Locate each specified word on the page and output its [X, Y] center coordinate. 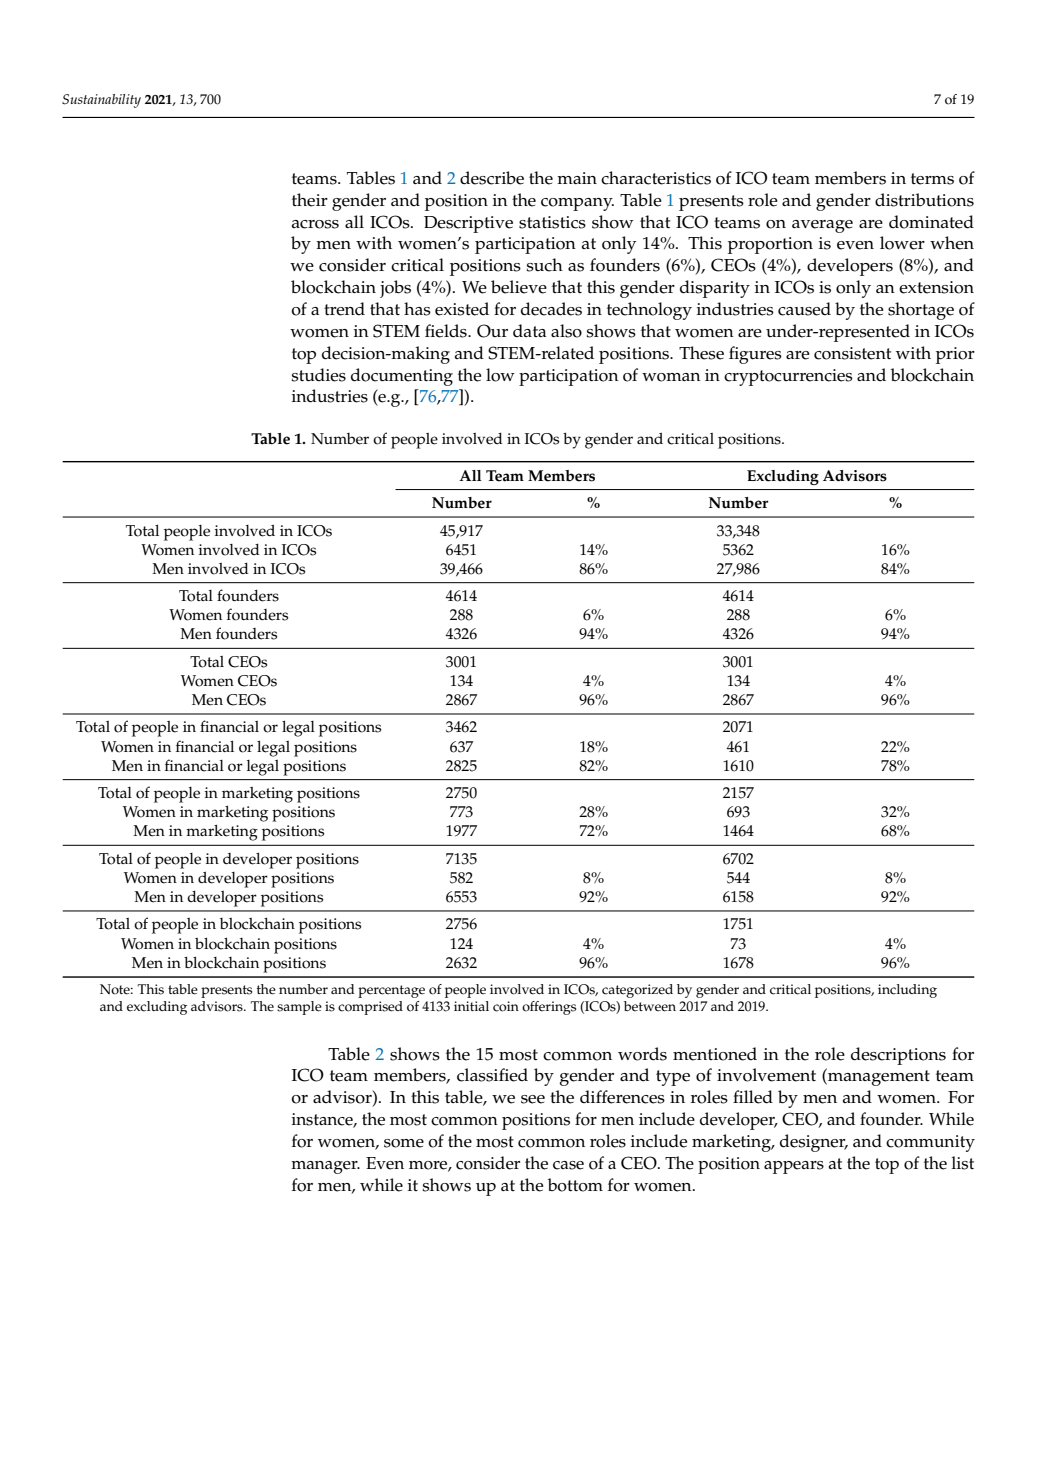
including [907, 991]
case [568, 1165]
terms [932, 179]
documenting [402, 377]
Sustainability [101, 101]
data [529, 330]
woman [671, 377]
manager [325, 1167]
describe [492, 178]
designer [814, 1143]
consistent [852, 353]
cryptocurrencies [788, 377]
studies [318, 375]
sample [299, 1008]
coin [506, 1006]
